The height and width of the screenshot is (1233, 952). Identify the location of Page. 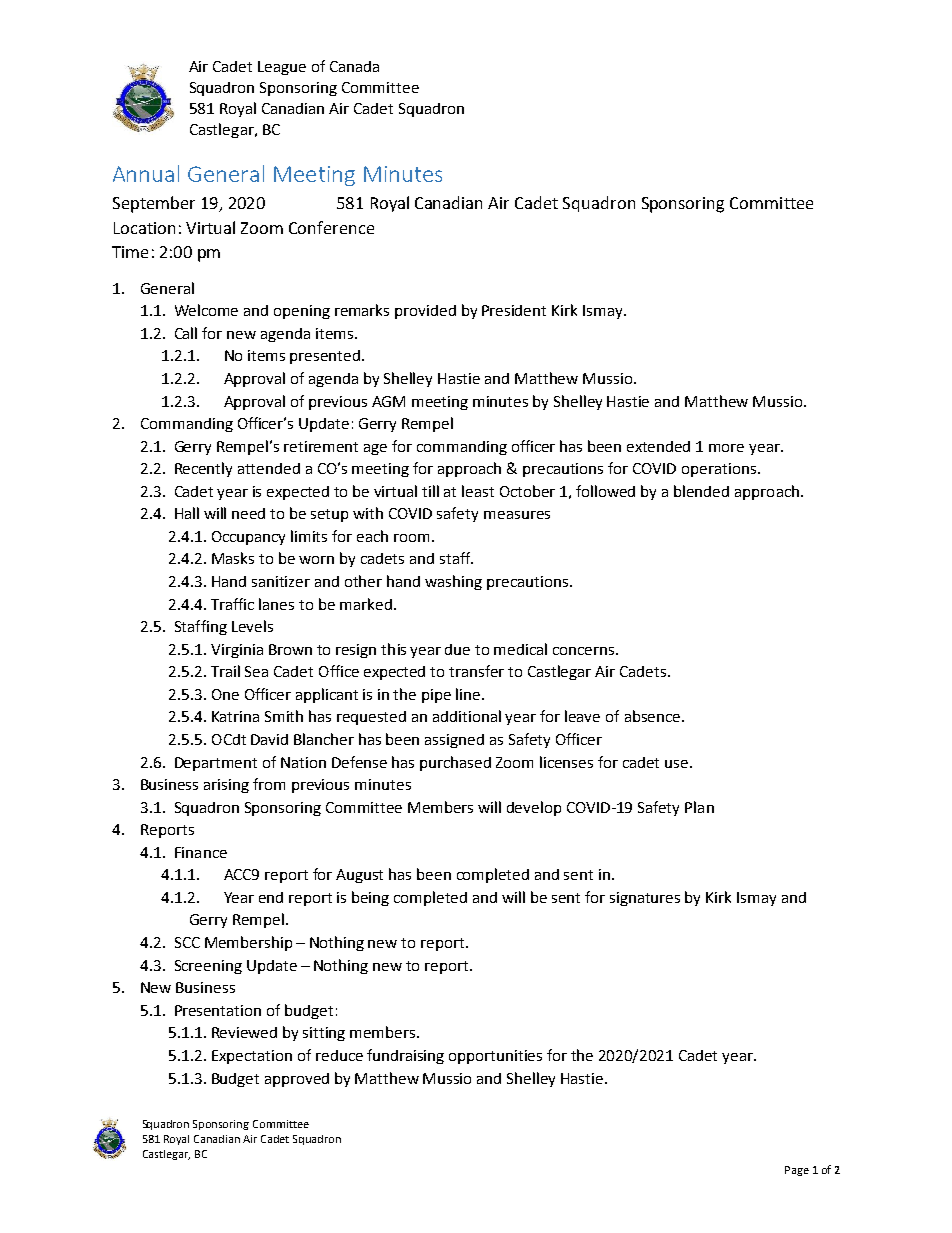
(797, 1171).
